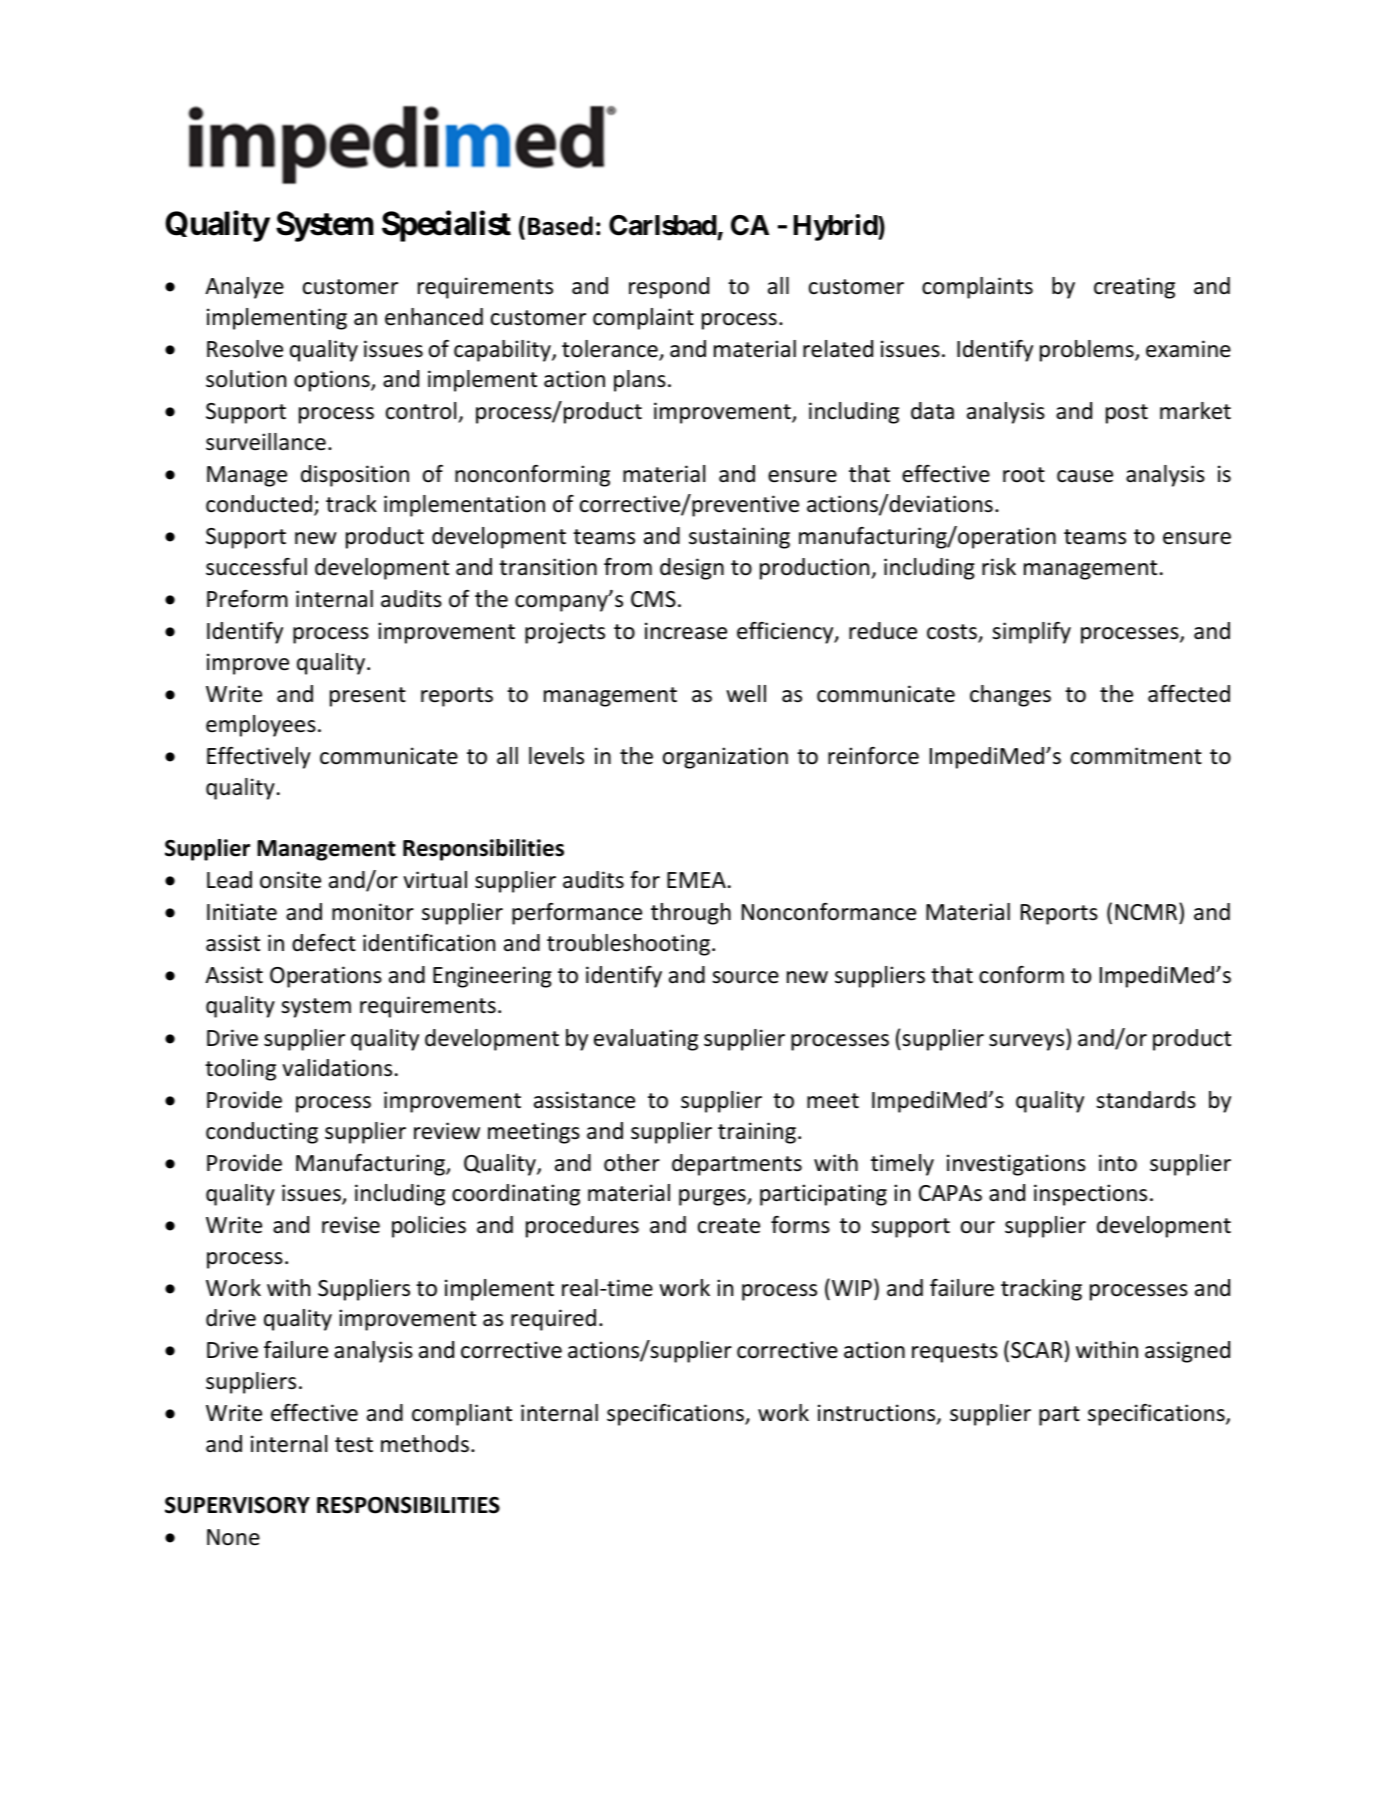 The height and width of the document is (1807, 1396). I want to click on instructions, so click(878, 1414).
